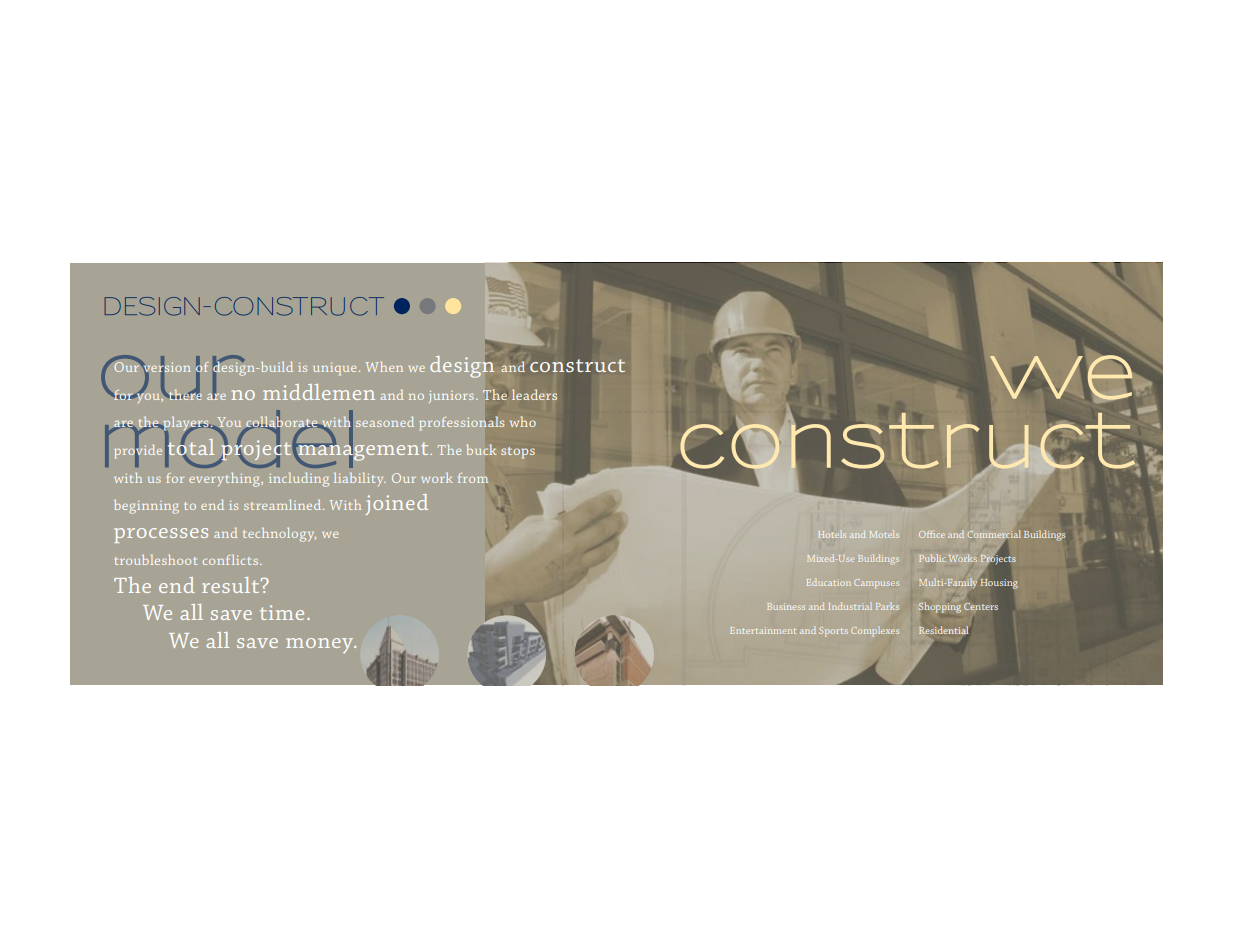  What do you see at coordinates (284, 504) in the screenshot?
I see `streamlined` at bounding box center [284, 504].
